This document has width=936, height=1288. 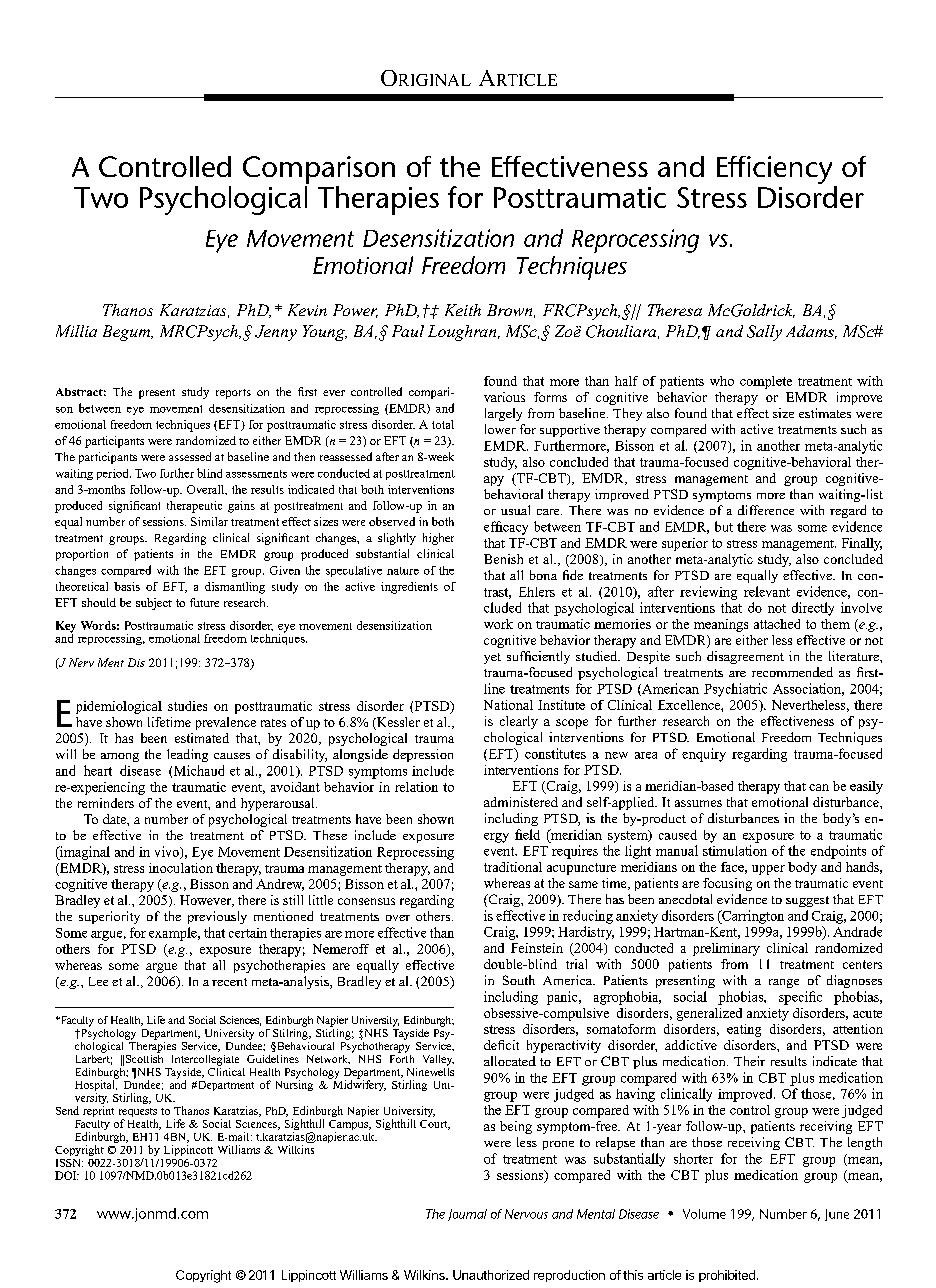 What do you see at coordinates (98, 981) in the document?
I see `Lee` at bounding box center [98, 981].
